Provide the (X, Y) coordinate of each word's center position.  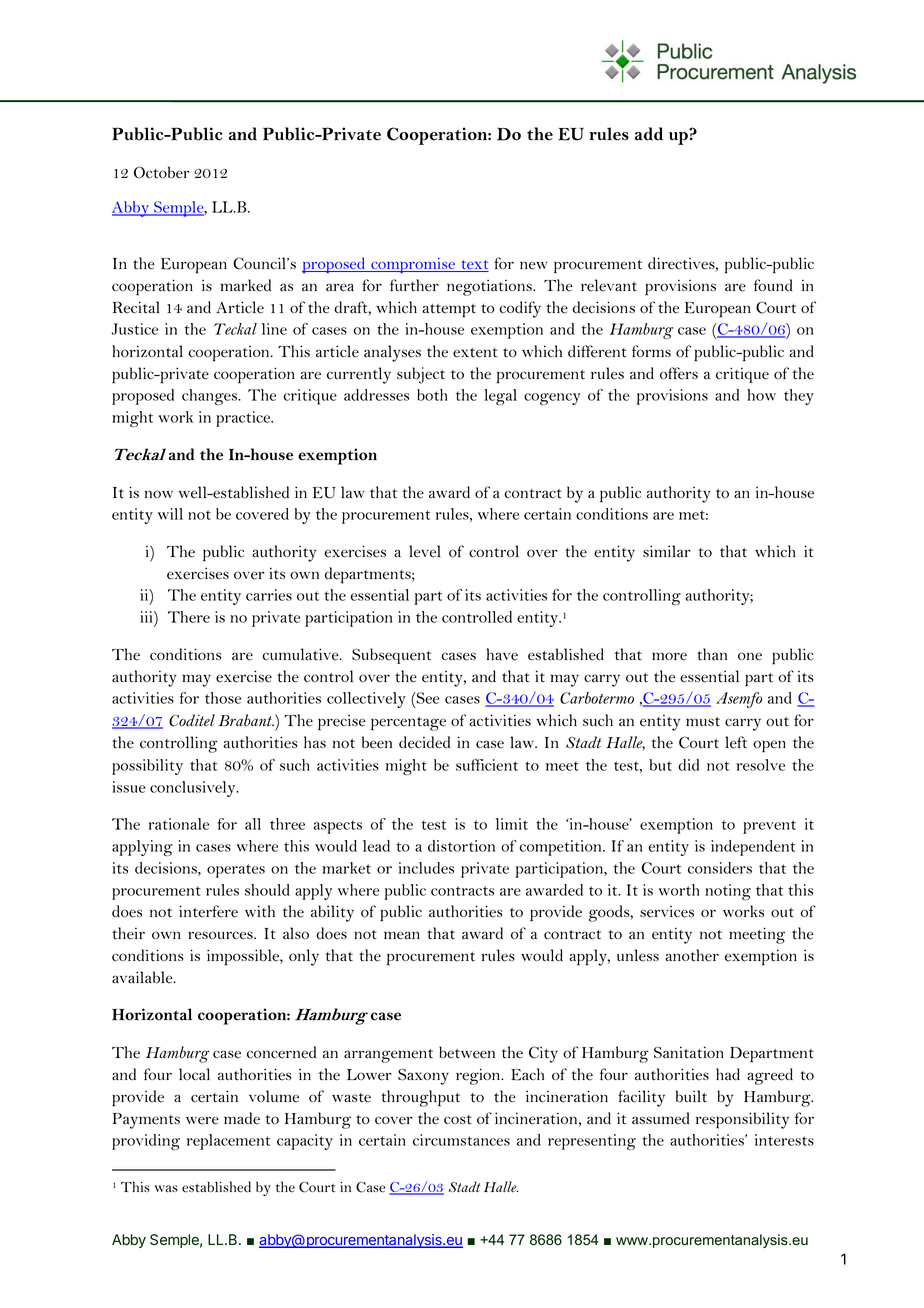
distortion (461, 846)
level (425, 551)
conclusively (194, 789)
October (162, 172)
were (202, 1120)
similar (667, 551)
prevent (769, 827)
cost (458, 1120)
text (474, 266)
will (170, 514)
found (773, 285)
